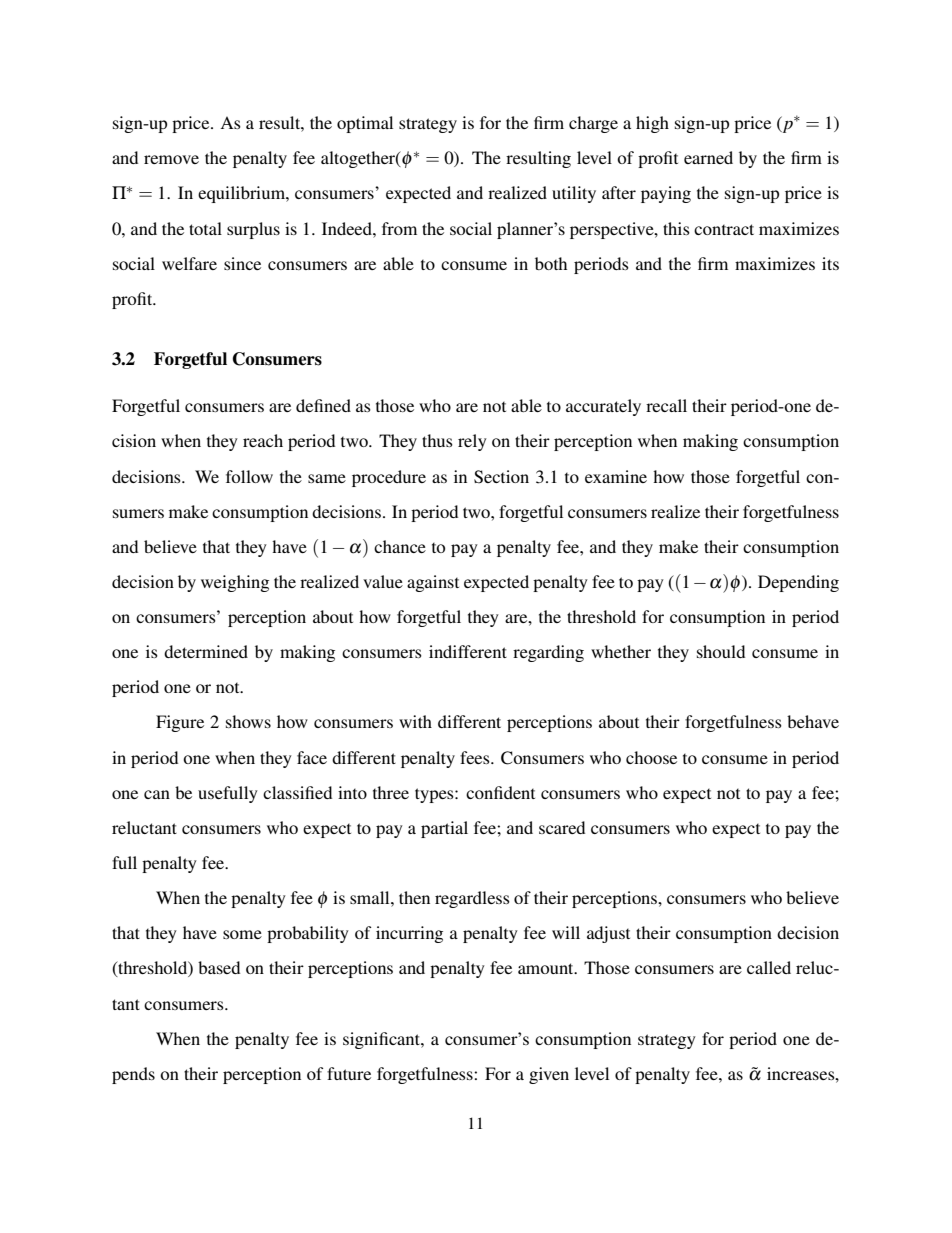 This page has width=952, height=1233. I want to click on earned, so click(708, 157).
